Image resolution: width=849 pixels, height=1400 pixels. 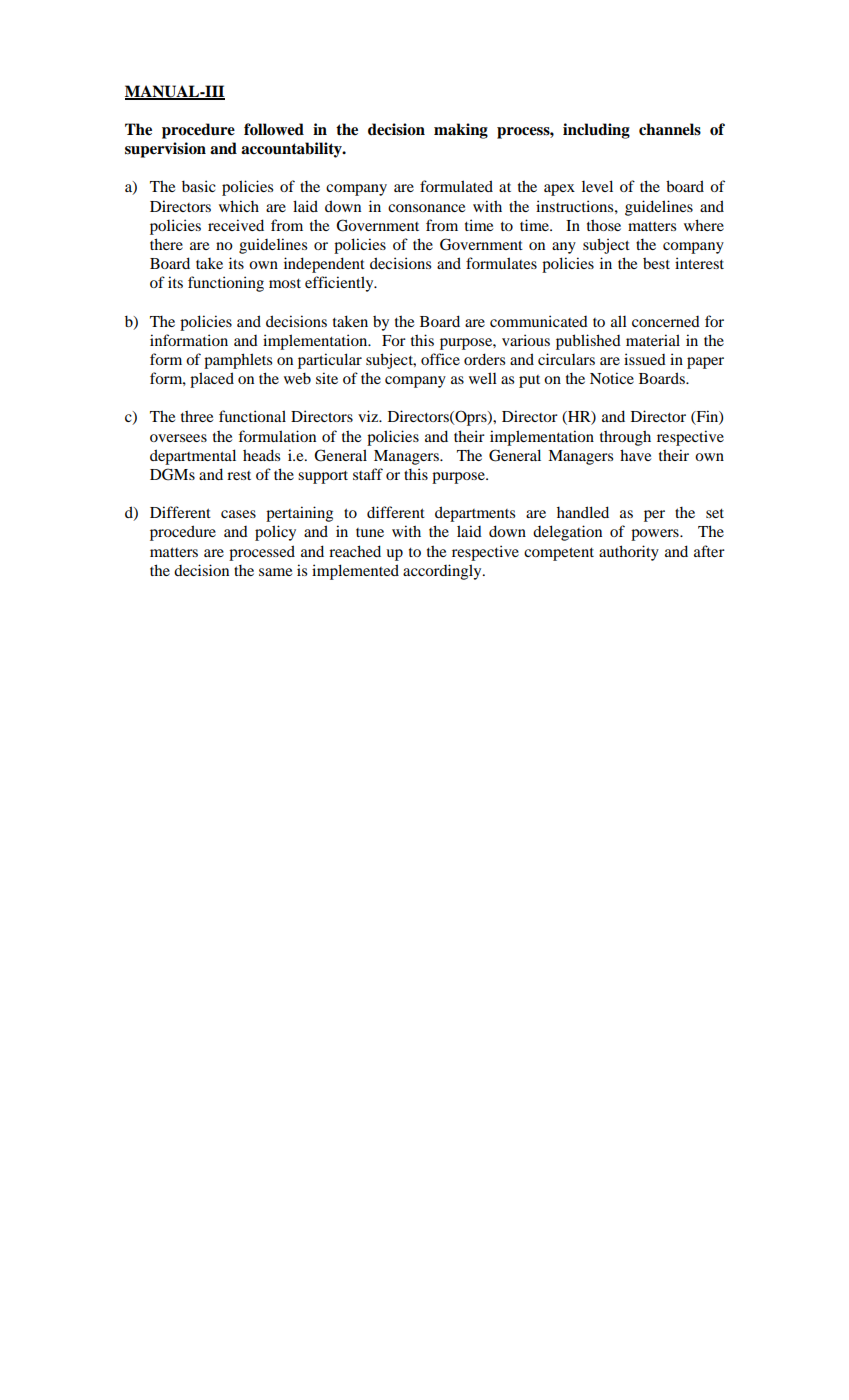 What do you see at coordinates (238, 361) in the screenshot?
I see `pamphlets` at bounding box center [238, 361].
